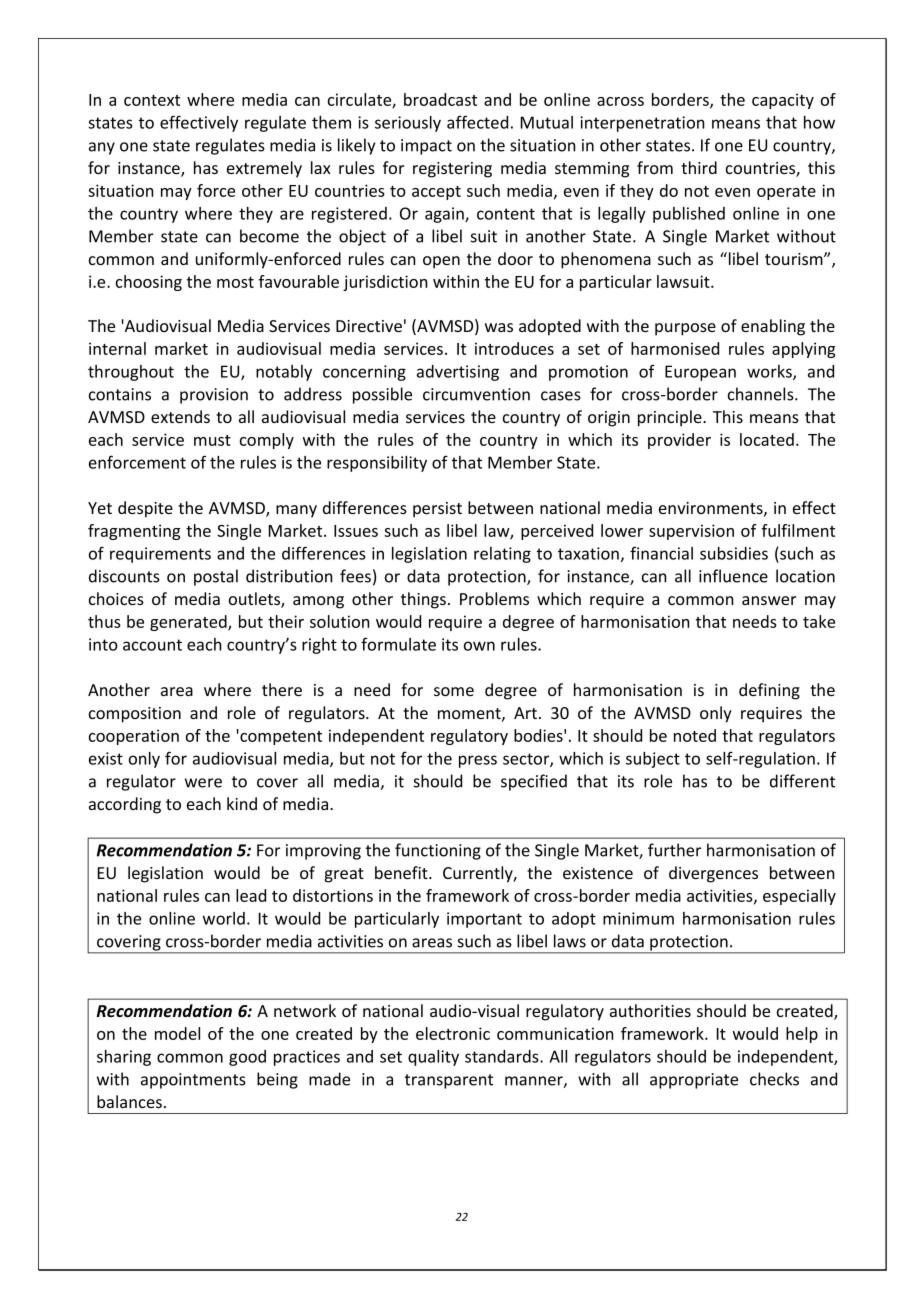  What do you see at coordinates (193, 1081) in the screenshot?
I see `appointments` at bounding box center [193, 1081].
